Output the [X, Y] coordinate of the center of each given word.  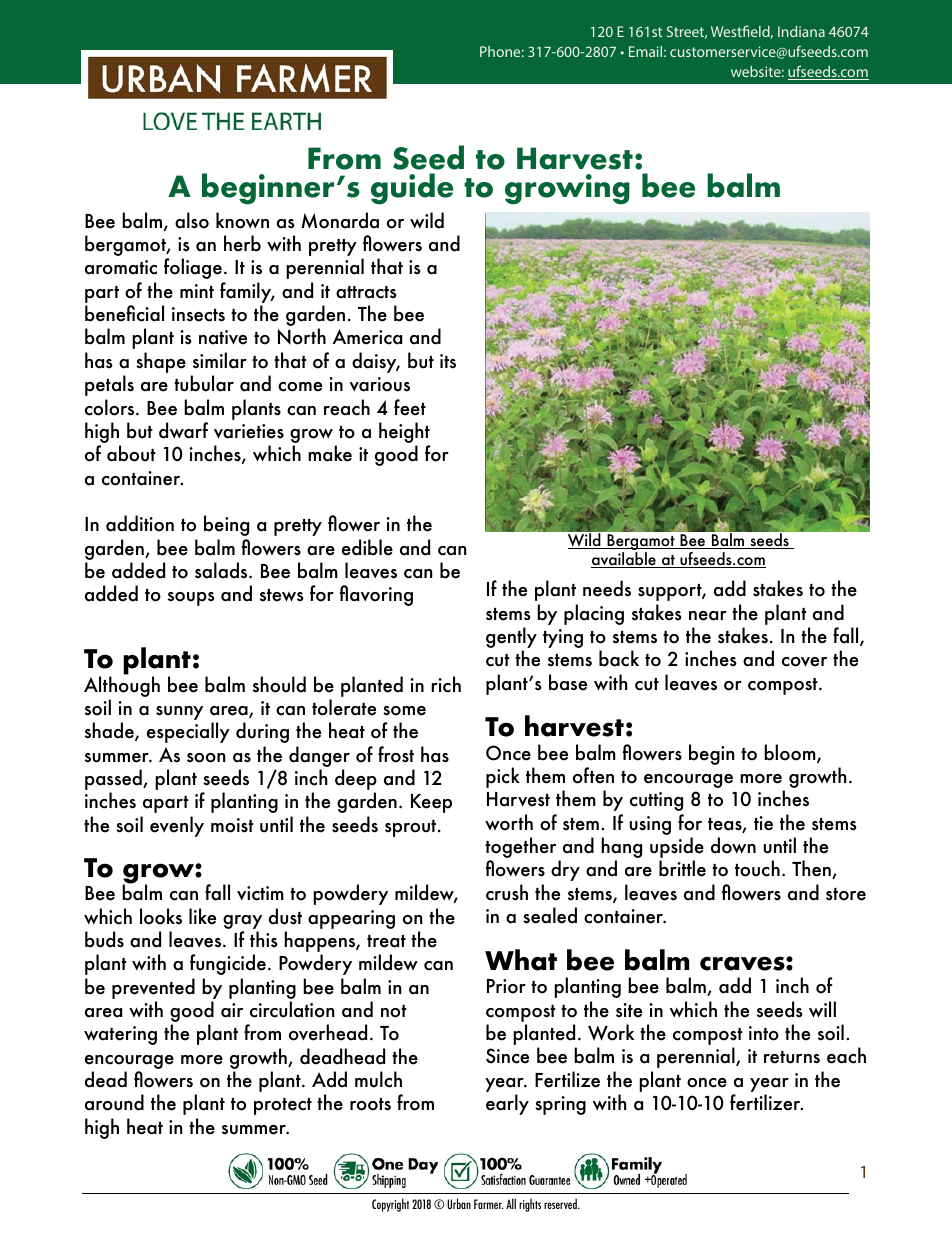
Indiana [801, 31]
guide [412, 189]
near [708, 616]
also [192, 220]
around [114, 1102]
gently [511, 639]
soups [191, 599]
